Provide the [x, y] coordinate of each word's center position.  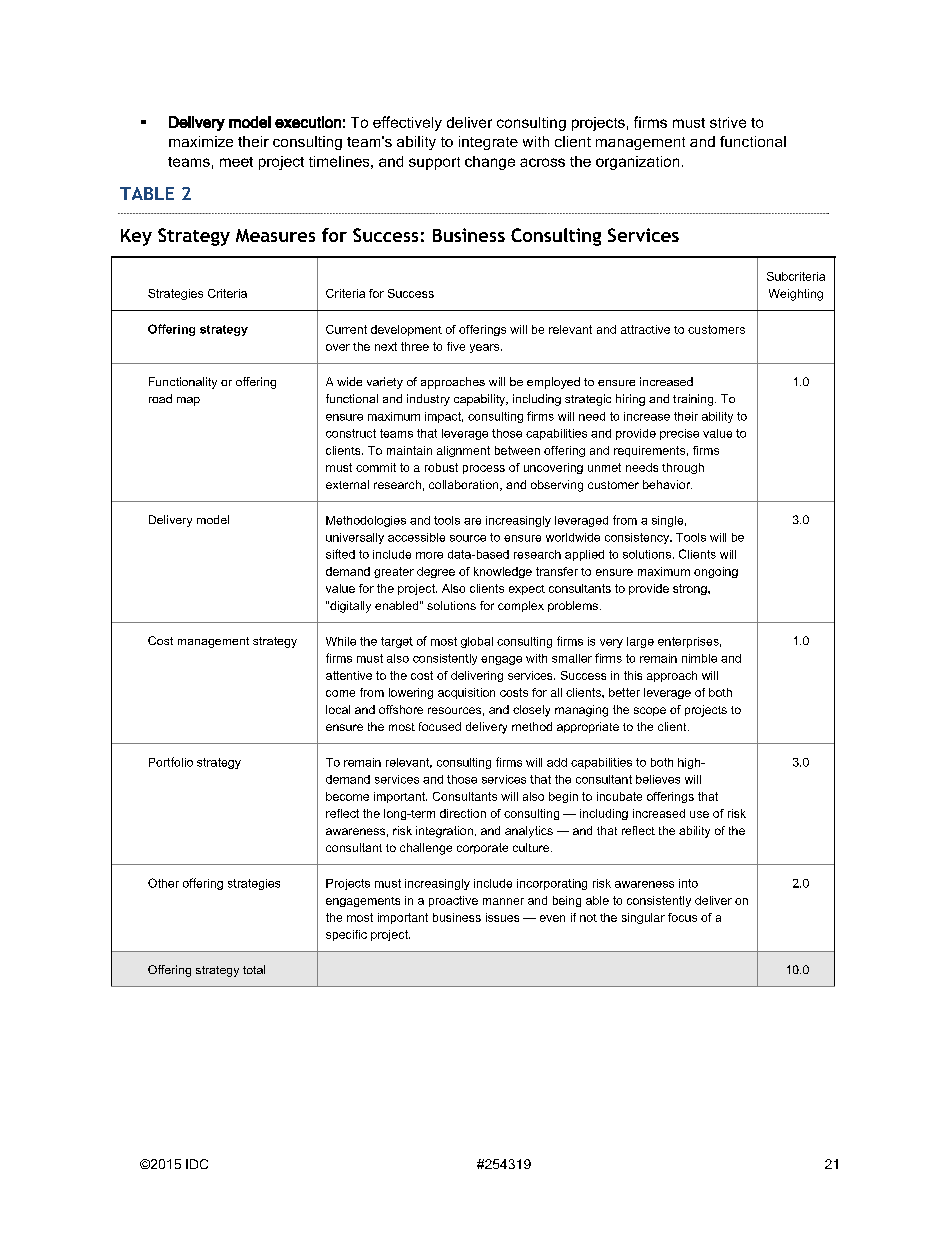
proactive [453, 901]
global [477, 642]
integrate [488, 143]
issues [502, 917]
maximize [201, 141]
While [341, 641]
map [188, 401]
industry [428, 400]
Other [163, 883]
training [694, 400]
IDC [197, 1164]
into [688, 883]
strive [728, 122]
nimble [699, 658]
